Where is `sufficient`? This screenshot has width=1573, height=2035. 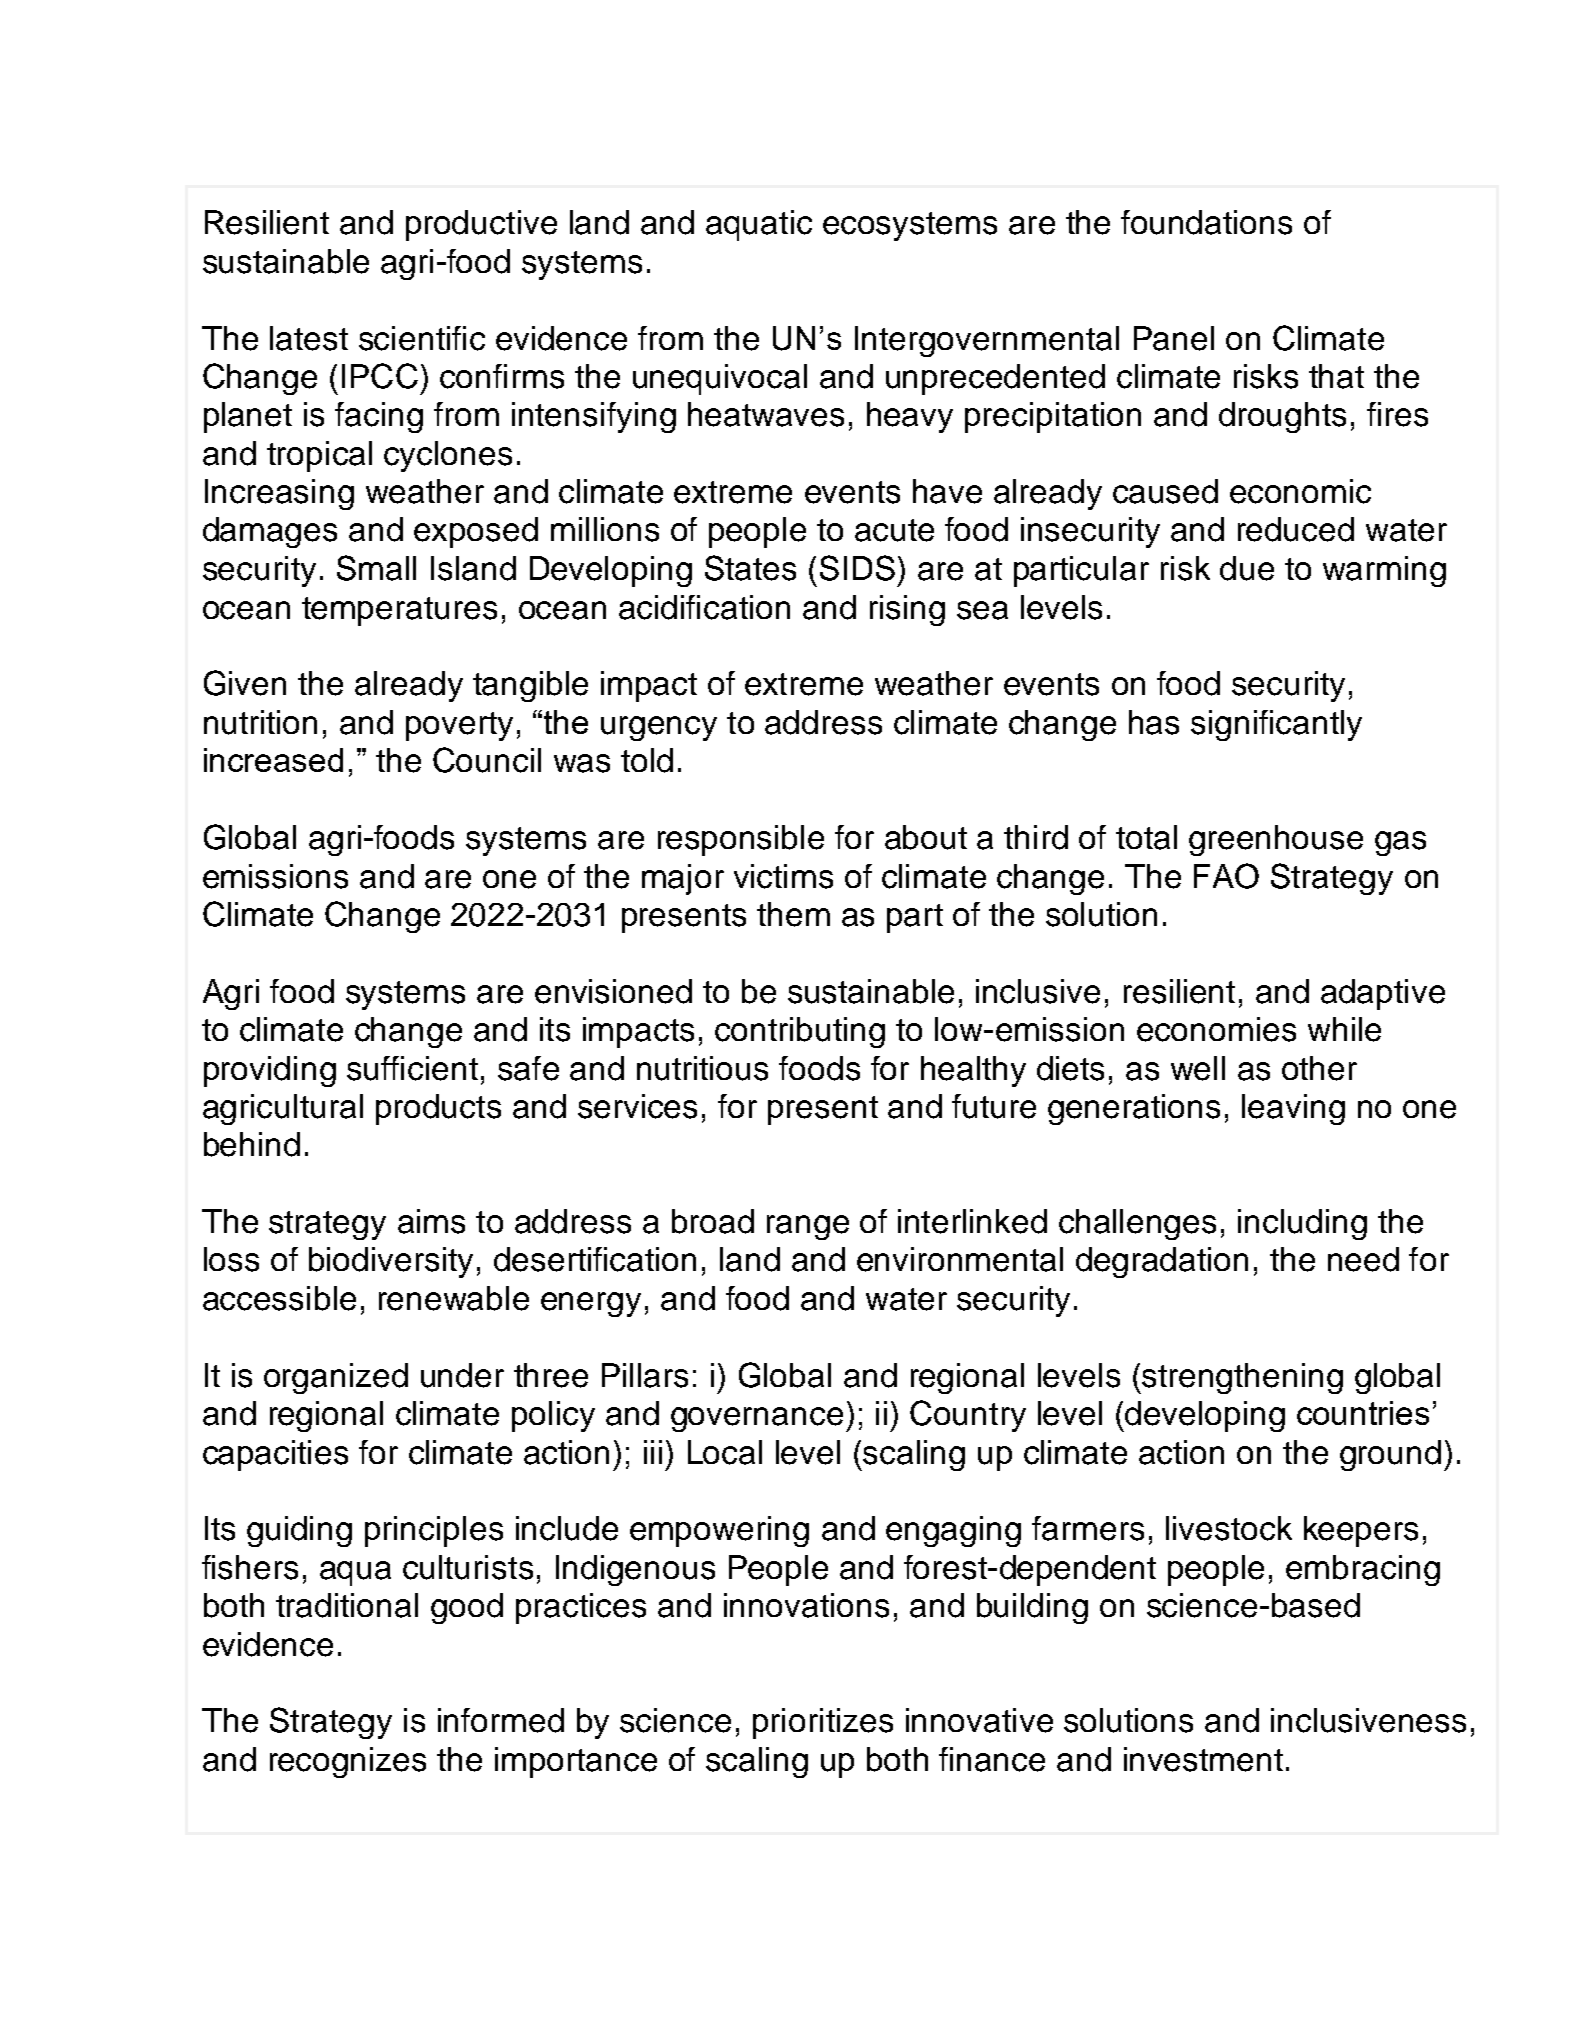
sufficient is located at coordinates (412, 1068).
